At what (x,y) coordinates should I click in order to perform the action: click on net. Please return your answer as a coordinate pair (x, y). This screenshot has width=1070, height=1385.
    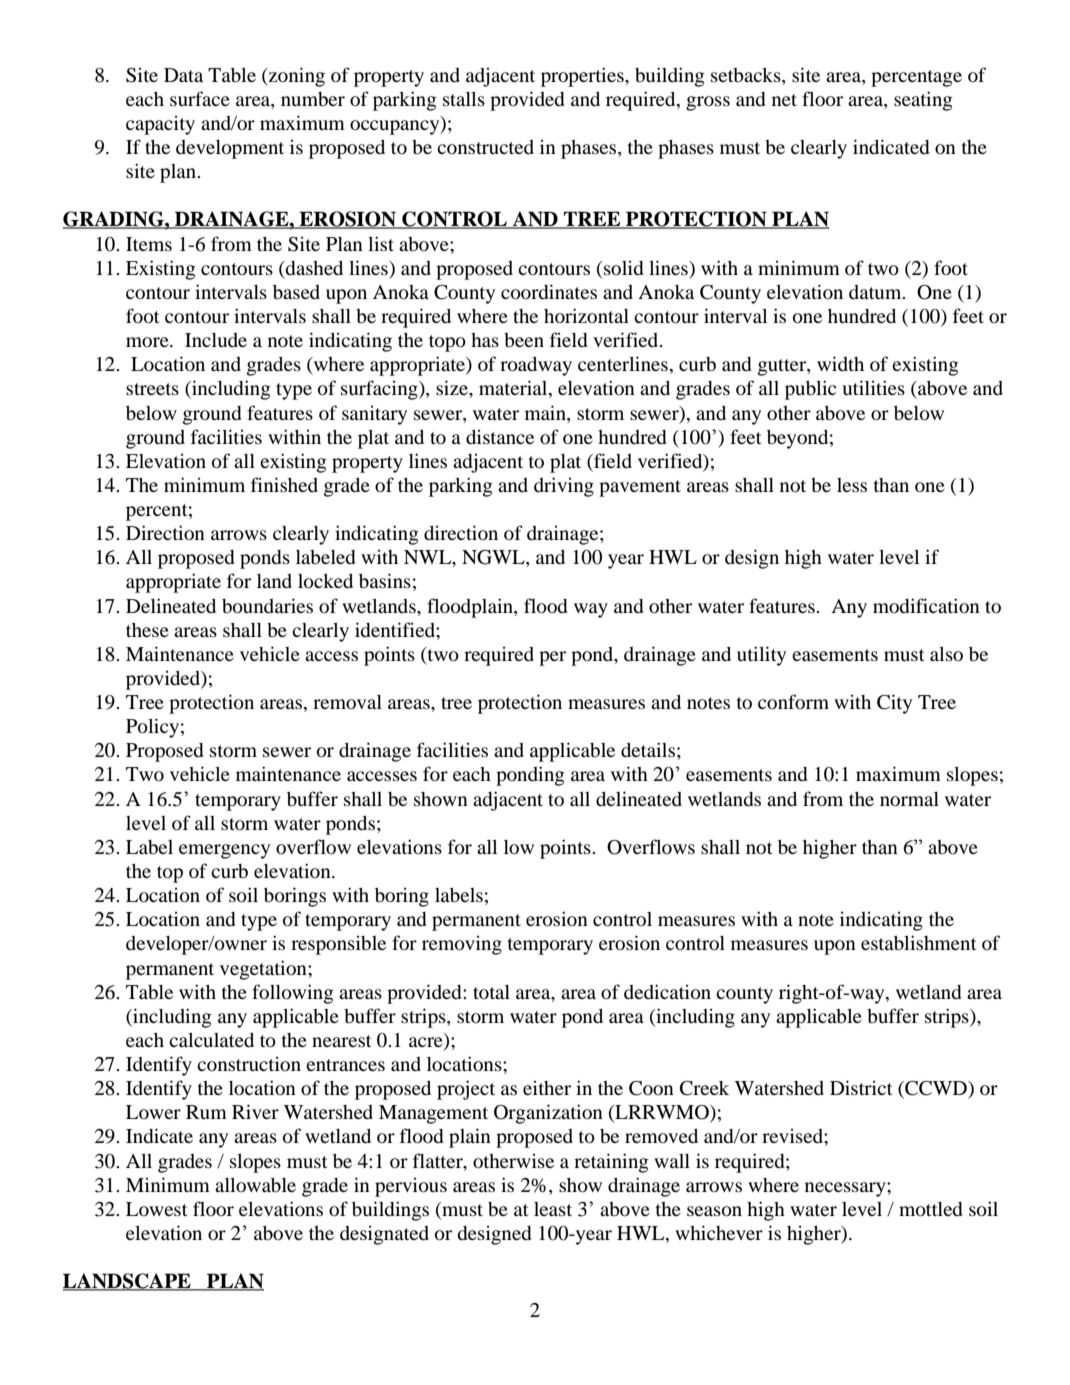
    Looking at the image, I should click on (784, 100).
